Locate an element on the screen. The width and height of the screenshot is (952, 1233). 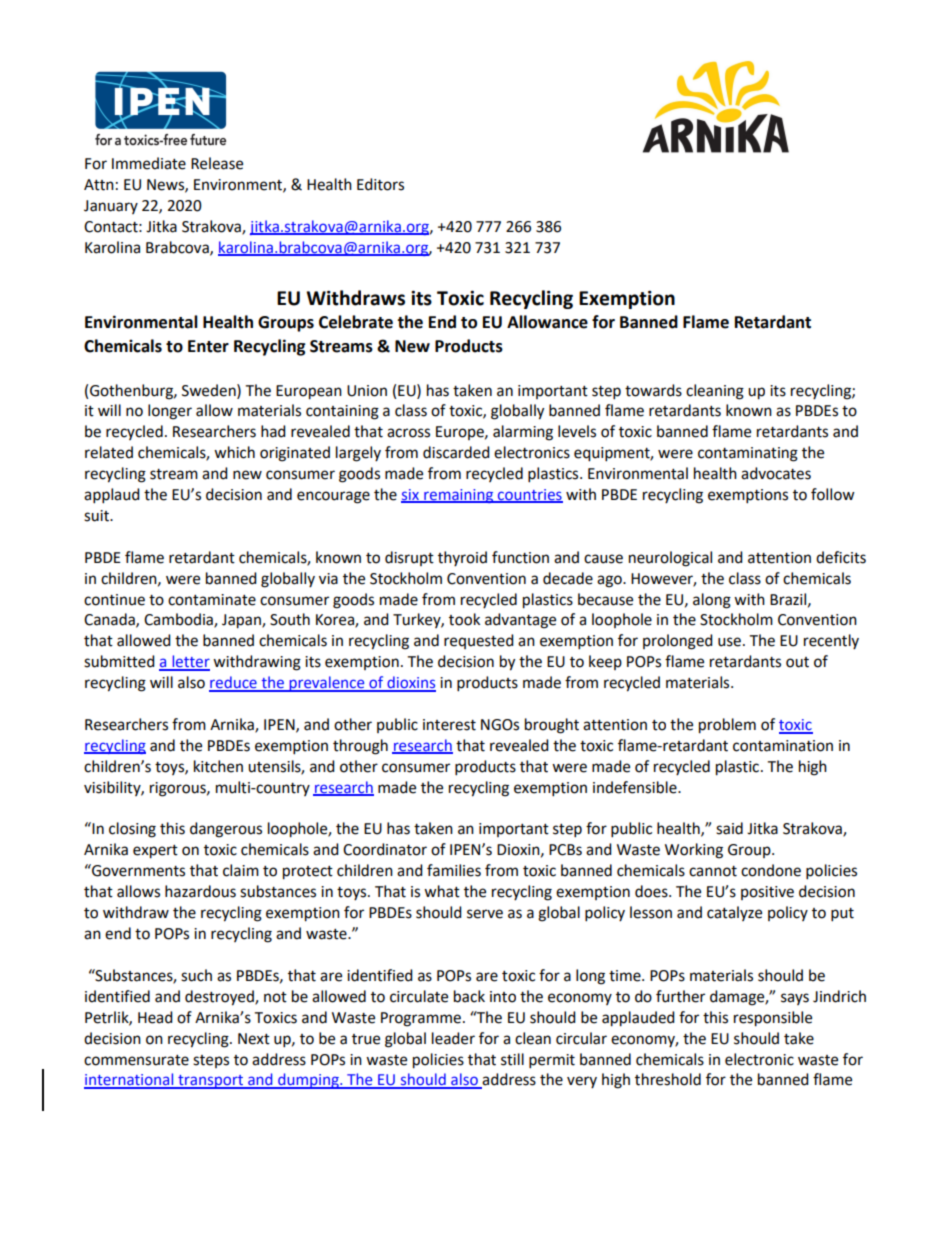
kitchen is located at coordinates (218, 766).
